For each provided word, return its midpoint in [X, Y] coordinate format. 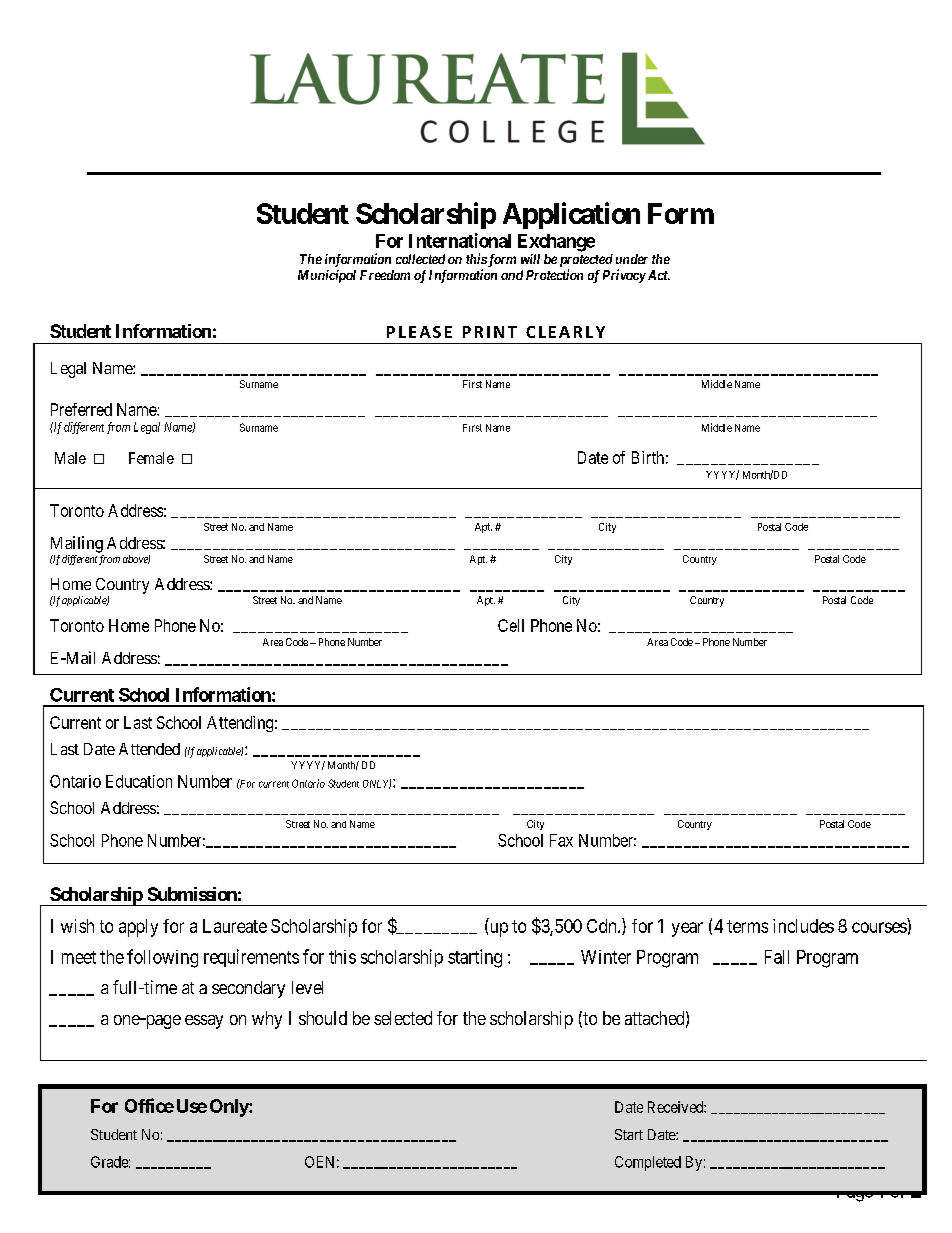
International [460, 240]
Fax [561, 840]
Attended [149, 749]
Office [149, 1105]
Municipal [327, 276]
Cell [511, 625]
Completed [648, 1163]
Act [657, 275]
